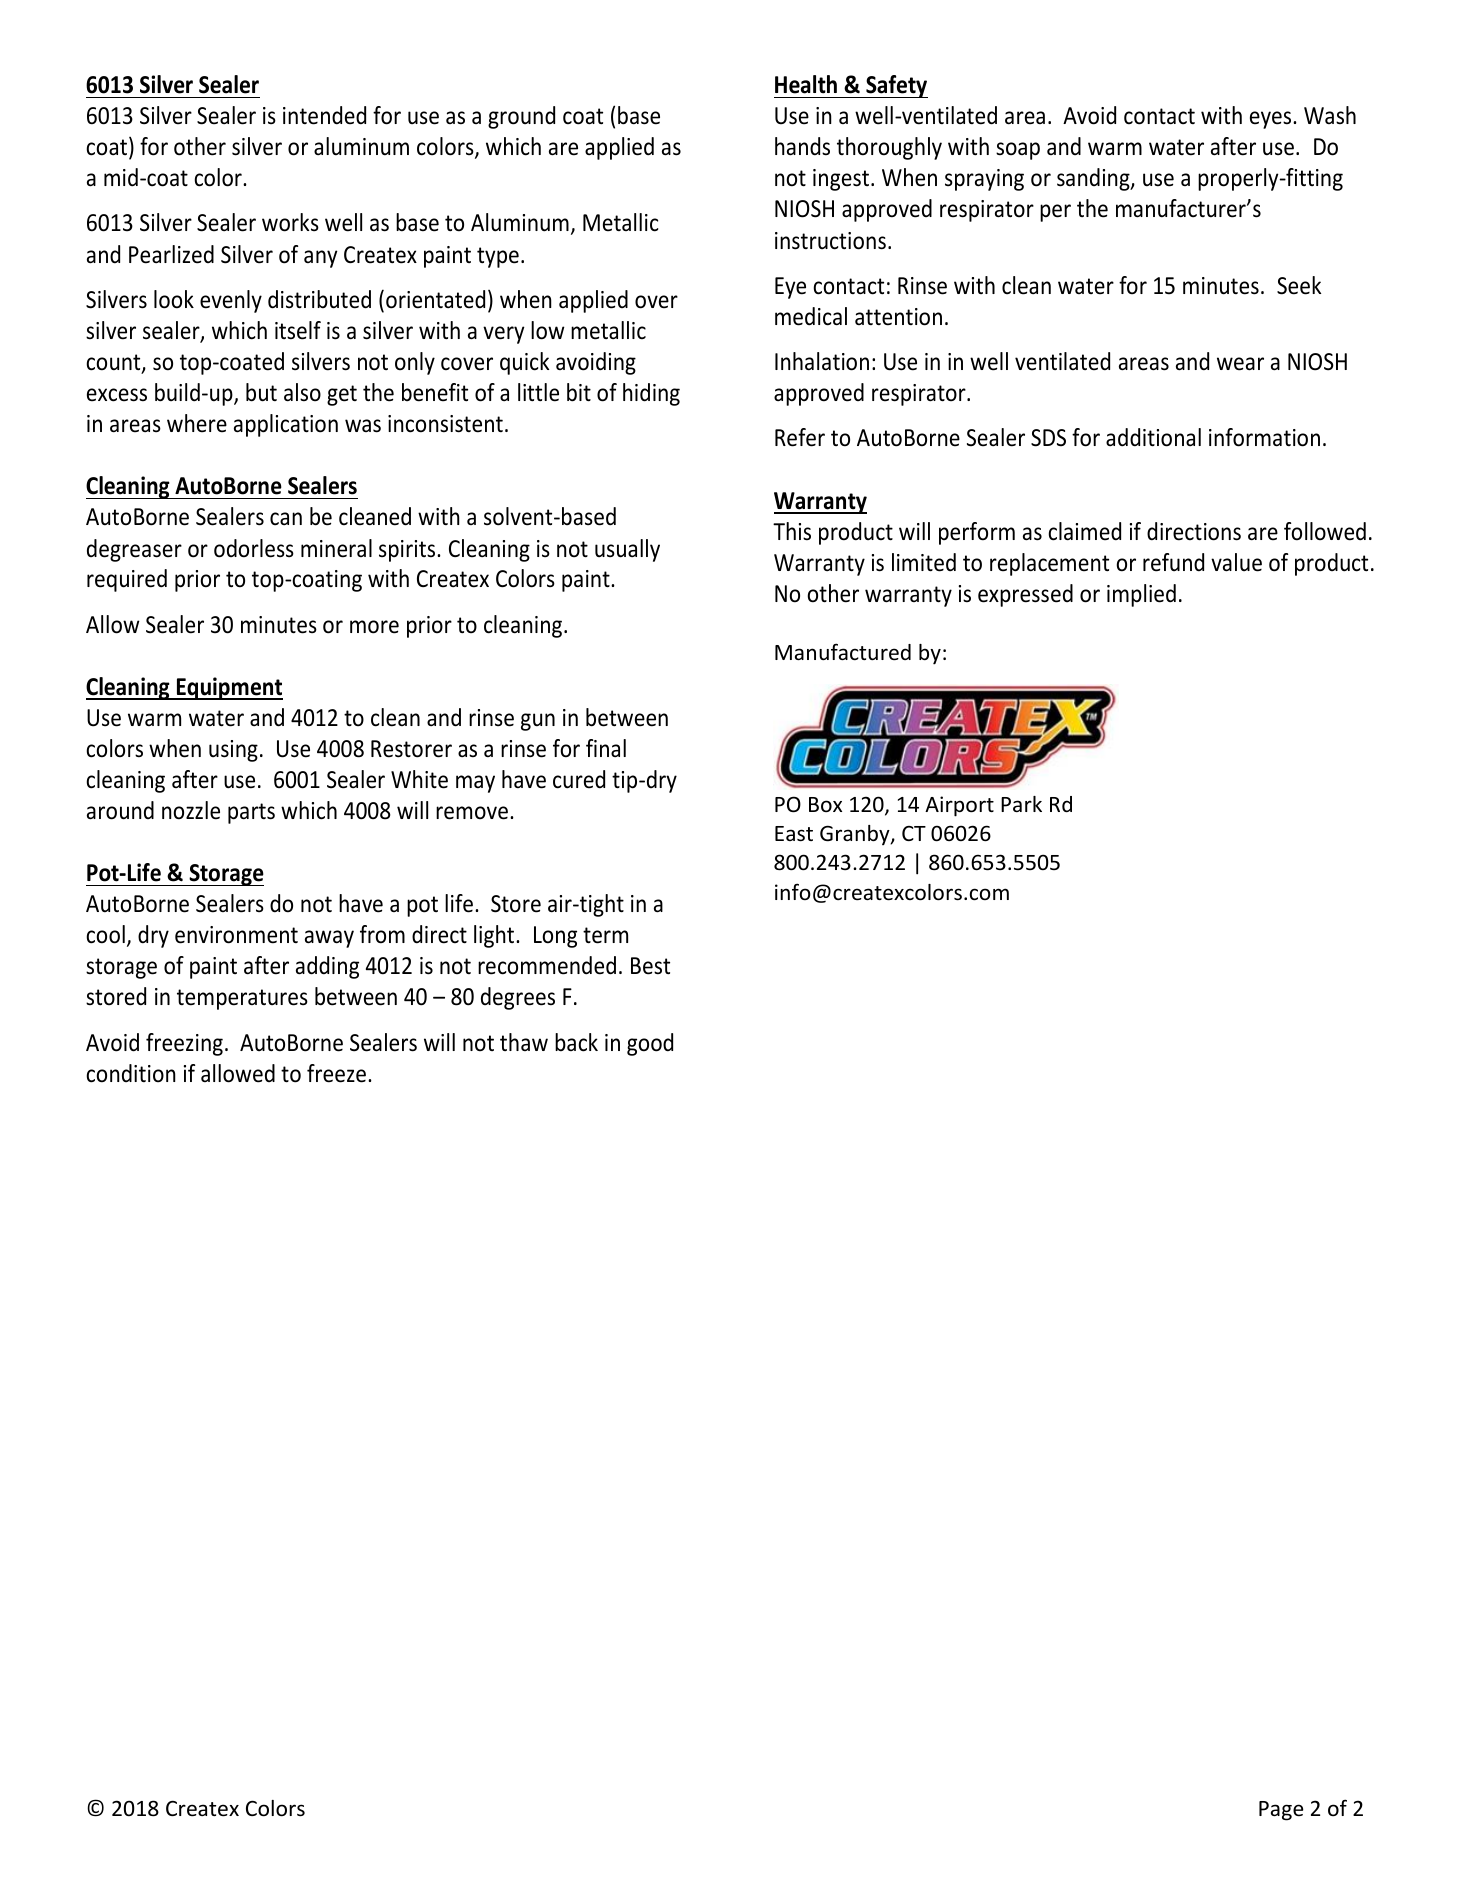 The height and width of the screenshot is (1891, 1461). Describe the element at coordinates (524, 1042) in the screenshot. I see `thaw` at that location.
